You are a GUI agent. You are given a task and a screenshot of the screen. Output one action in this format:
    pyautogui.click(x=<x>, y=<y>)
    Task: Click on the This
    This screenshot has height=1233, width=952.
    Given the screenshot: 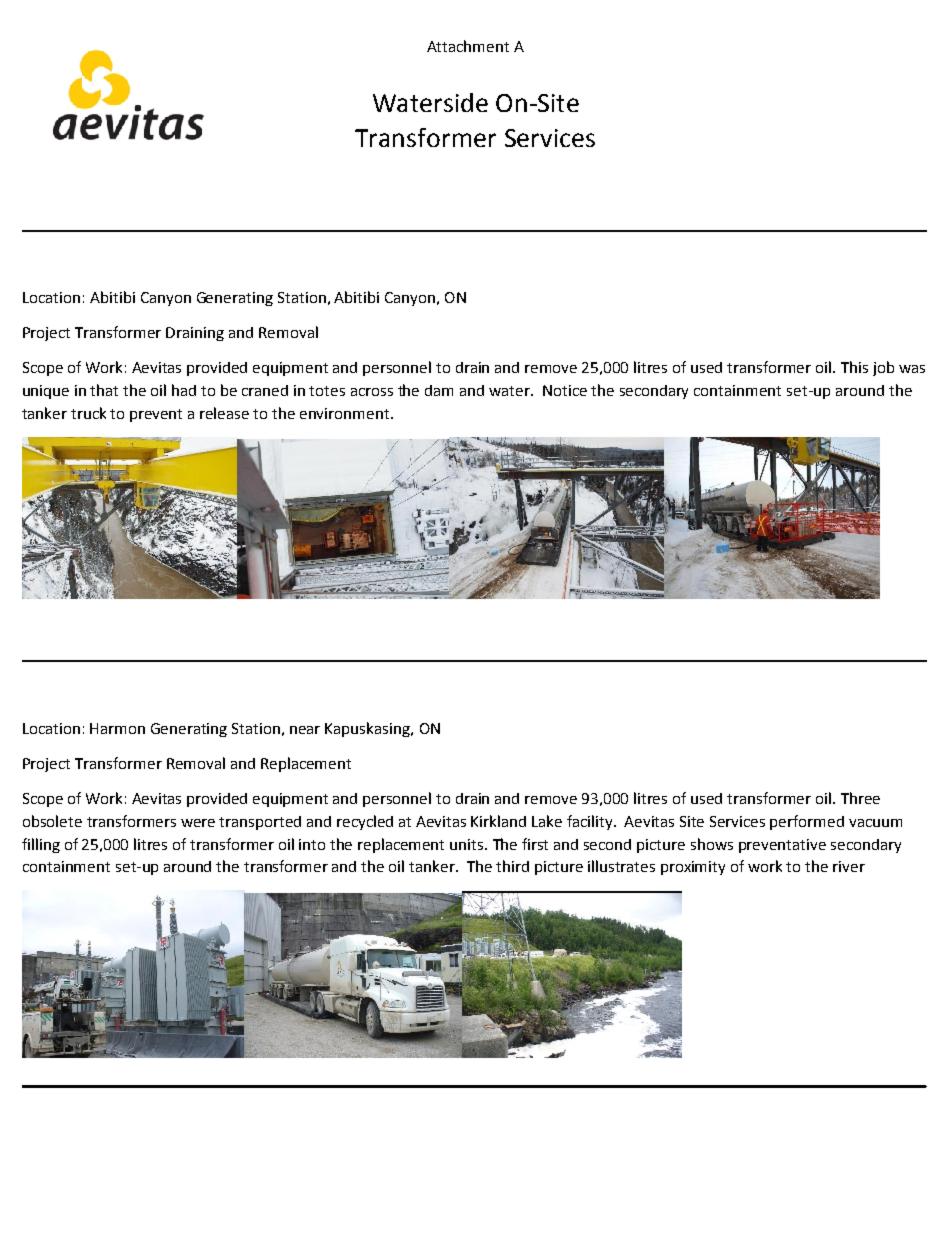 What is the action you would take?
    pyautogui.click(x=854, y=367)
